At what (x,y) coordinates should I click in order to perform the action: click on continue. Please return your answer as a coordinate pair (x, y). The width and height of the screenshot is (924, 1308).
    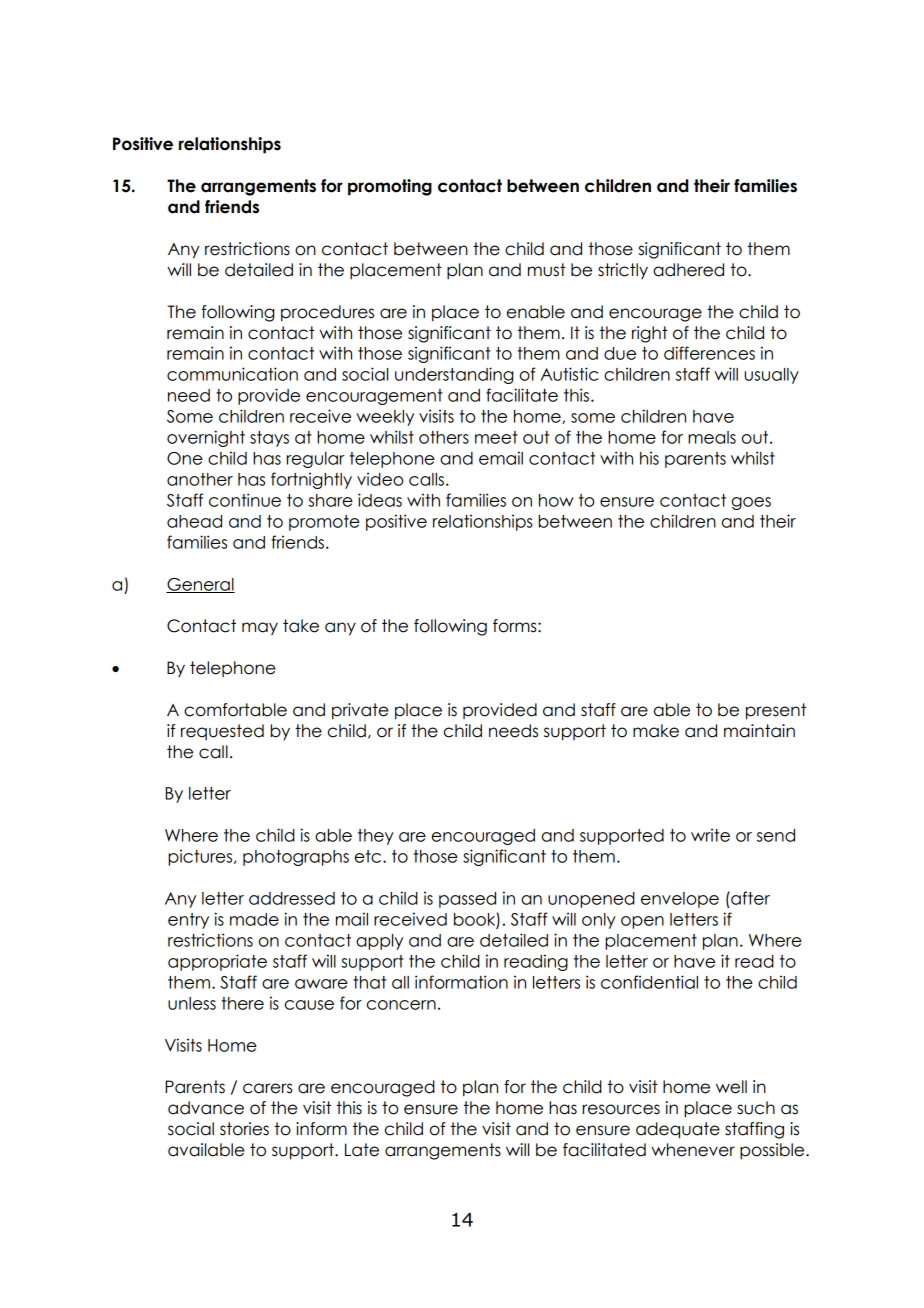
    Looking at the image, I should click on (245, 500).
